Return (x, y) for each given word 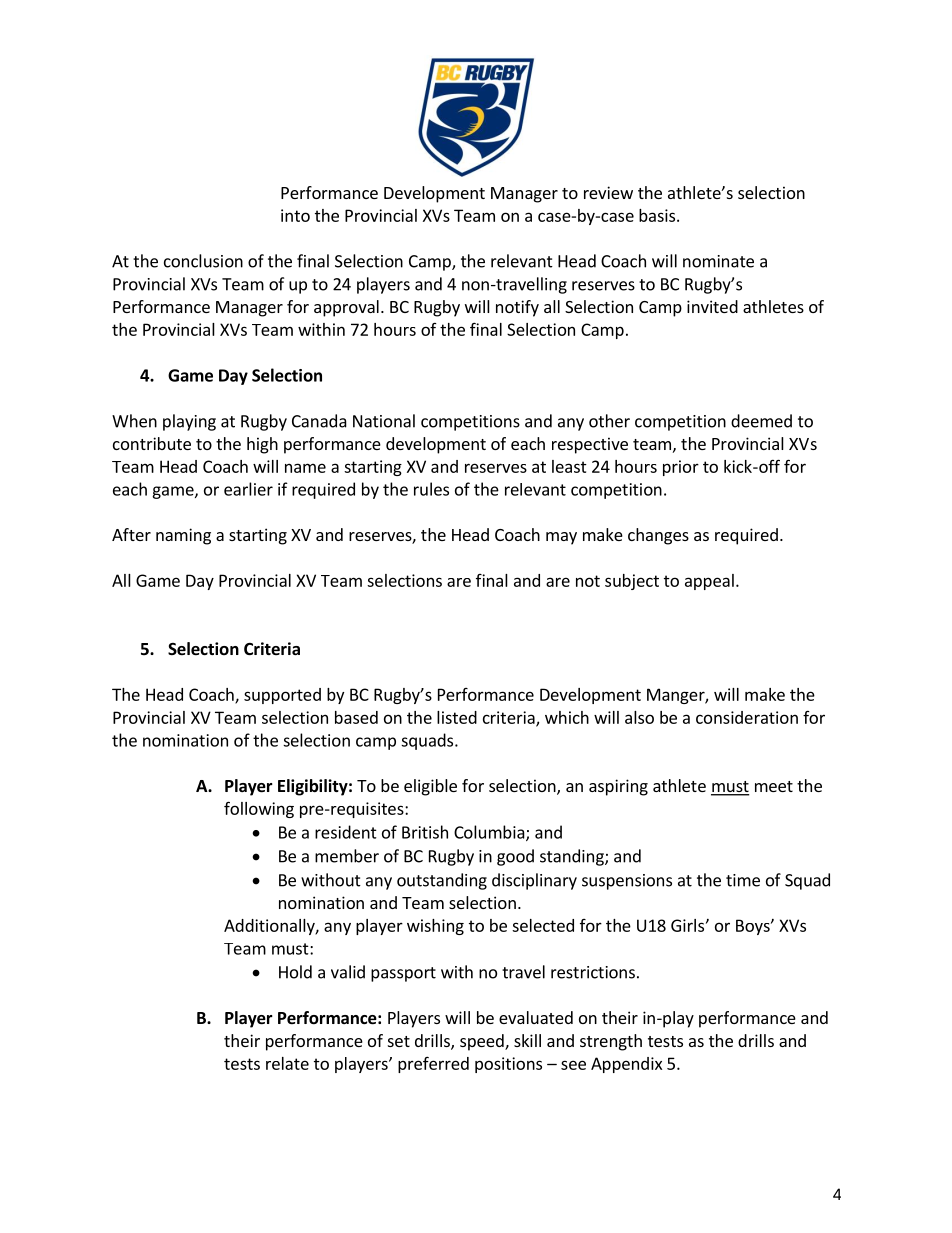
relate (287, 1063)
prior (681, 468)
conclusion (203, 261)
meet (774, 786)
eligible (430, 787)
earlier (248, 489)
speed (483, 1042)
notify (517, 308)
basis (658, 215)
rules (431, 489)
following (259, 809)
